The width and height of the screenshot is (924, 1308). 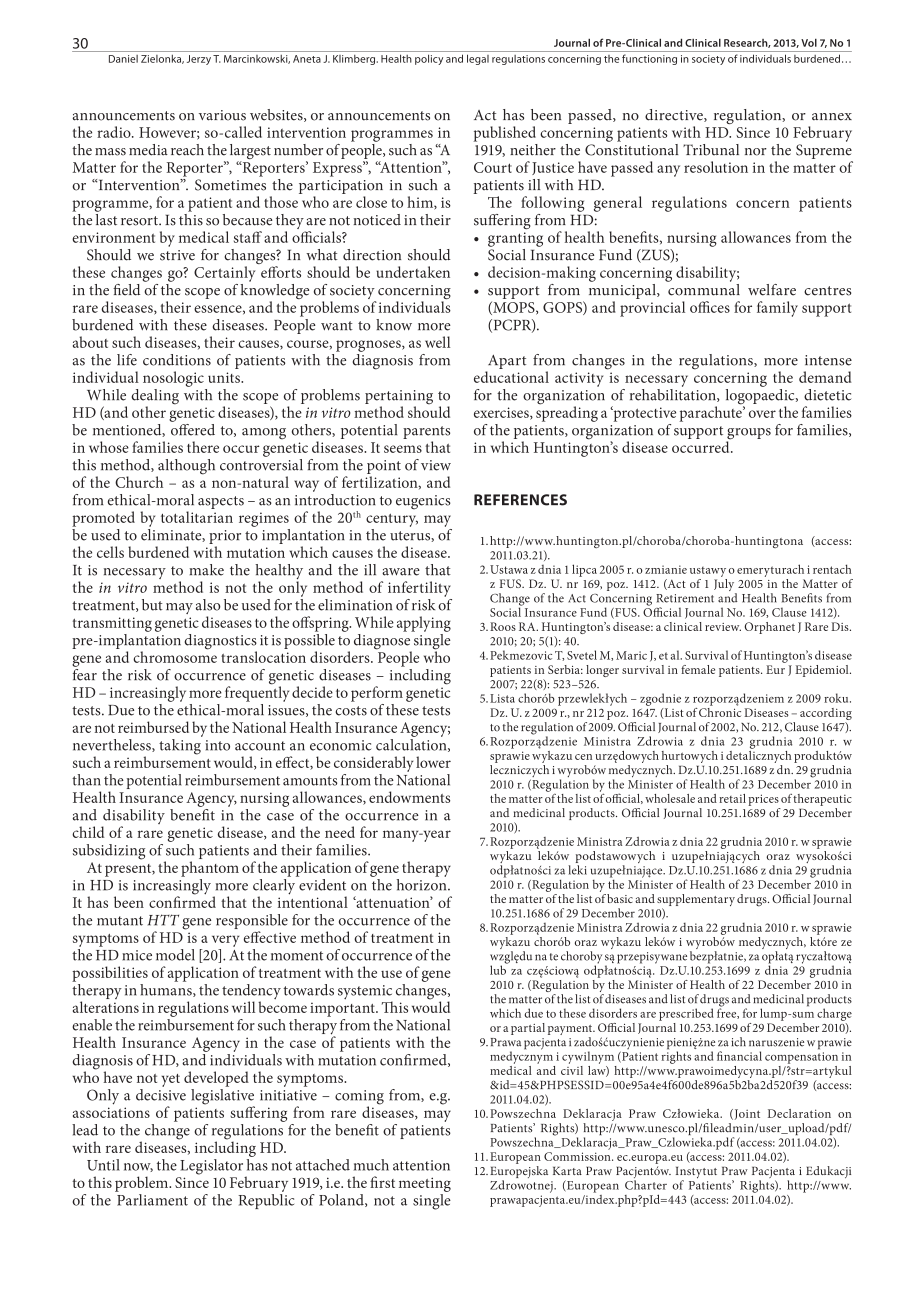 I want to click on endowments, so click(x=409, y=797).
